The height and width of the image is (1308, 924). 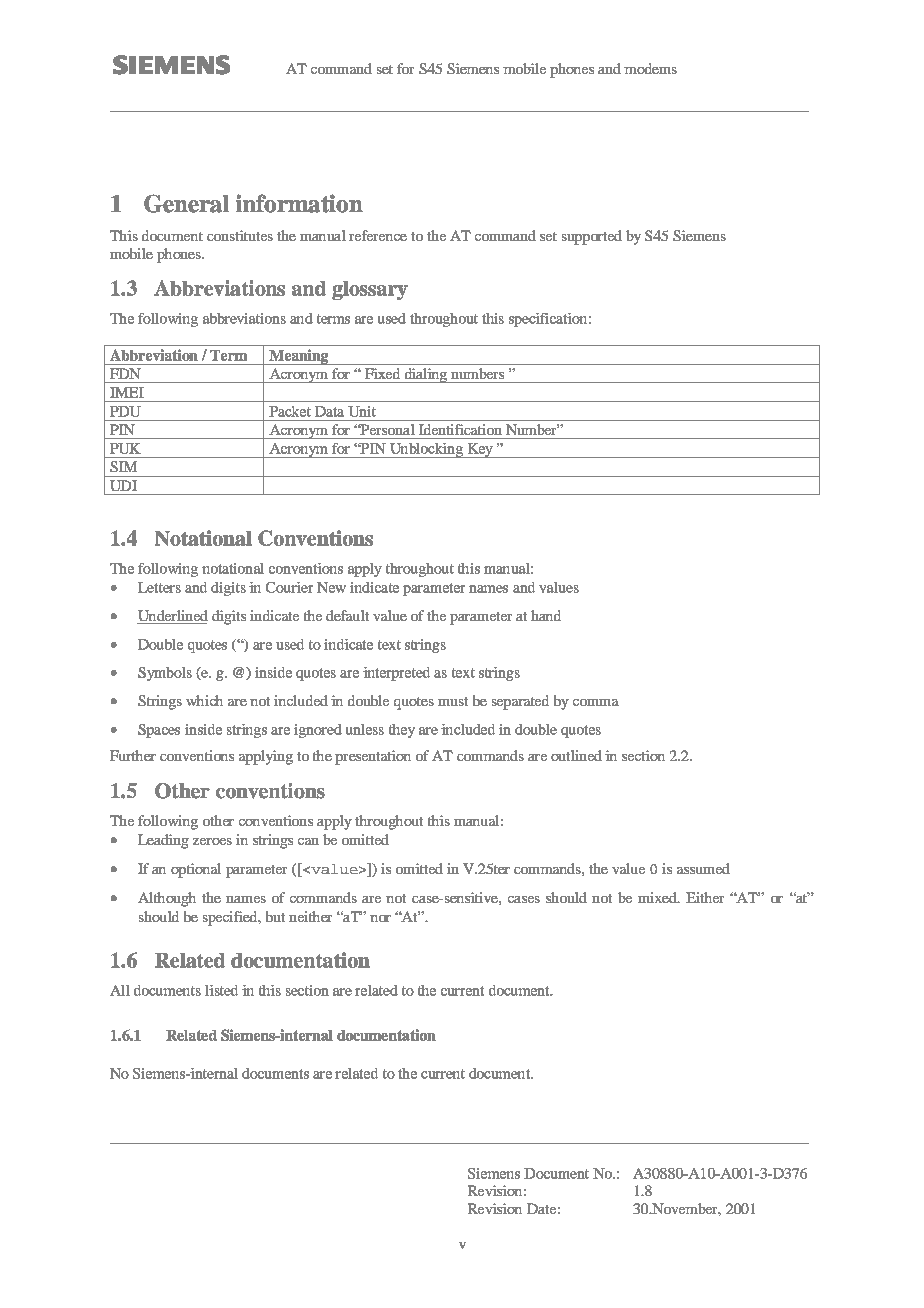 I want to click on Symbols, so click(x=165, y=674).
